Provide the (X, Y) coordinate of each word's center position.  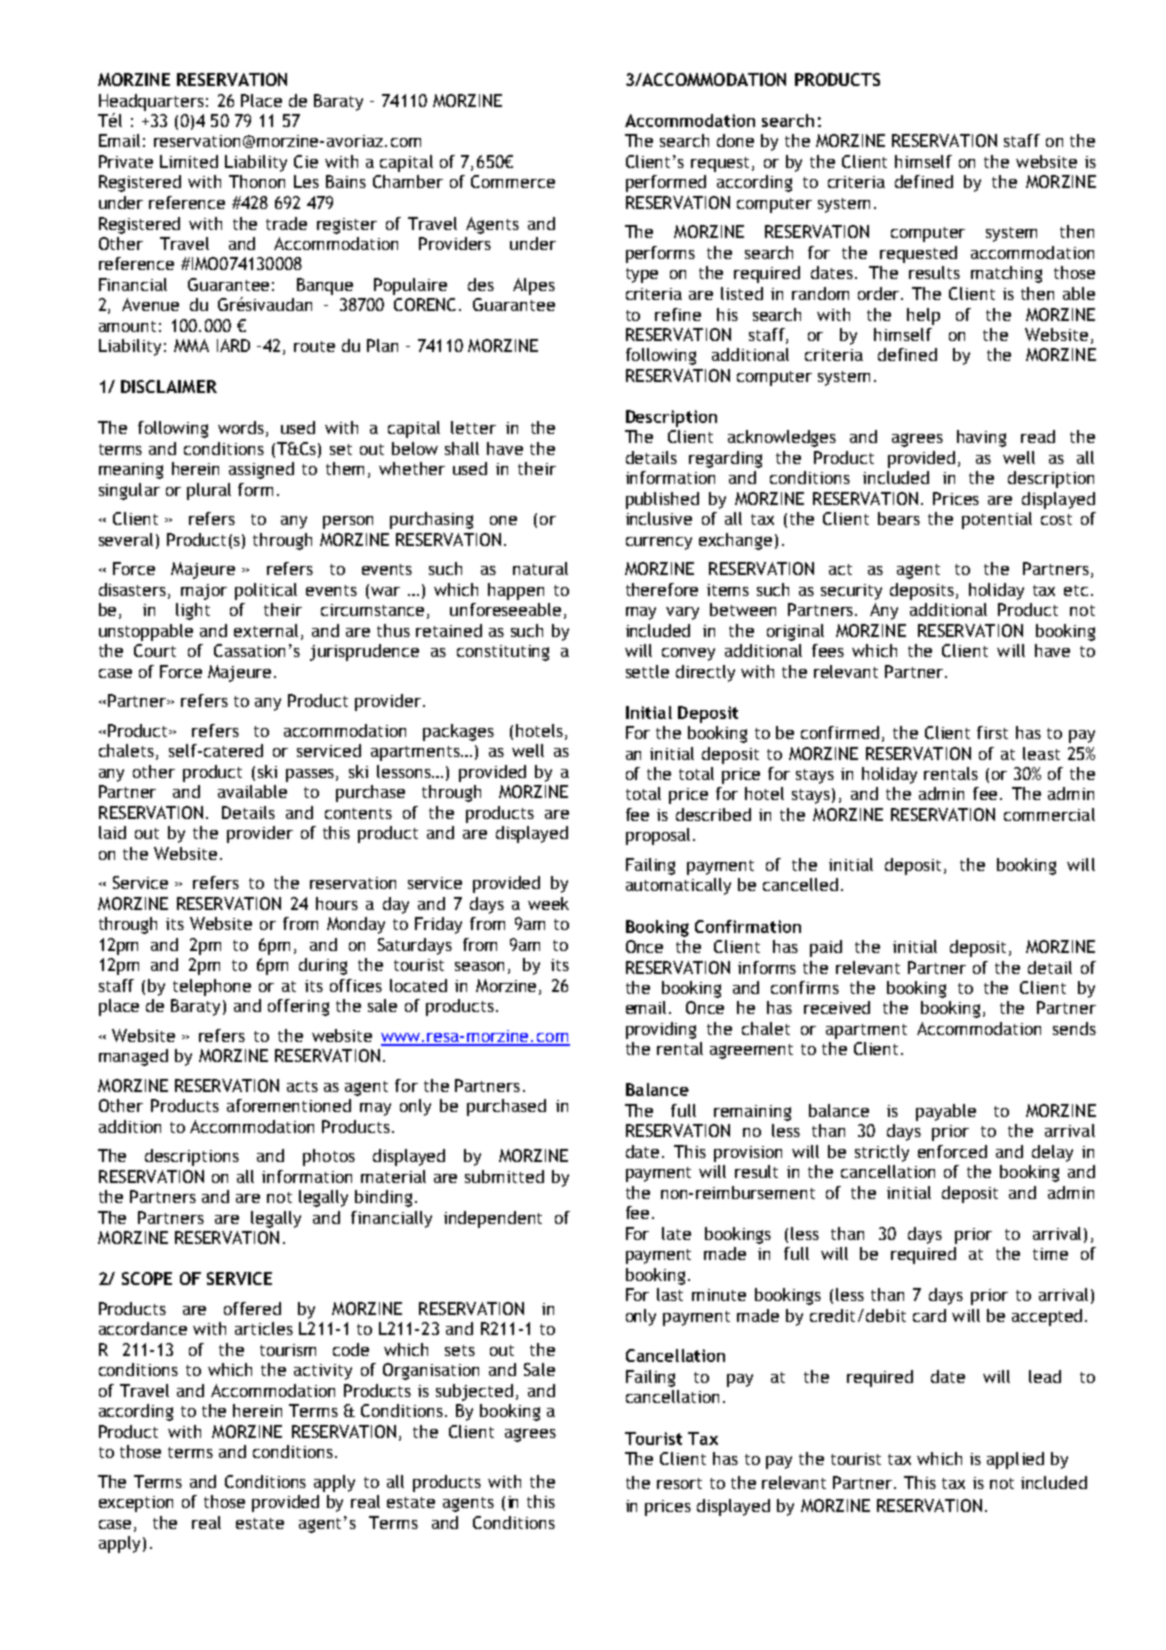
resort (679, 1483)
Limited (189, 161)
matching (1006, 274)
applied (1015, 1460)
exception (136, 1504)
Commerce (513, 181)
